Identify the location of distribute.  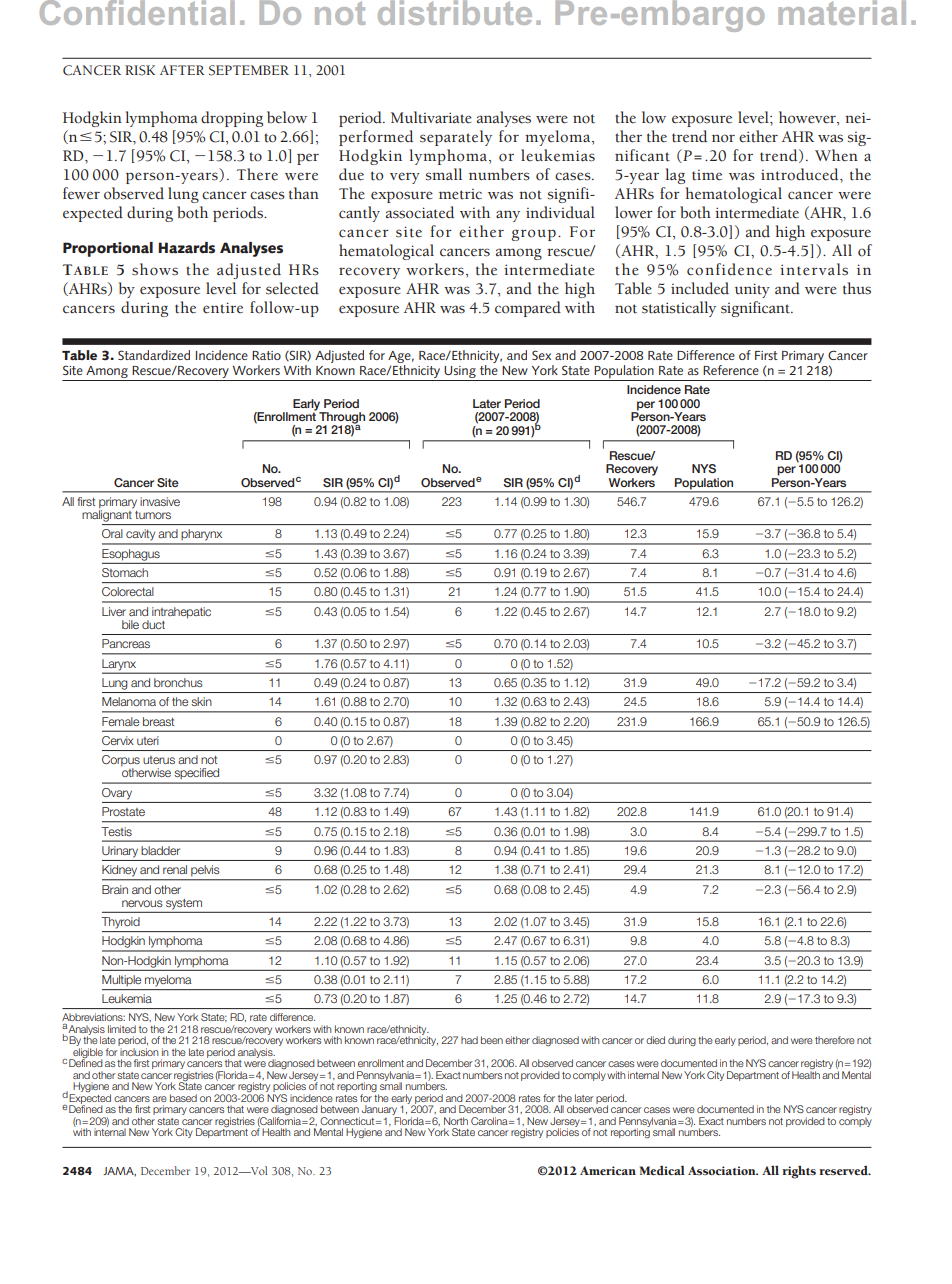
(455, 12).
